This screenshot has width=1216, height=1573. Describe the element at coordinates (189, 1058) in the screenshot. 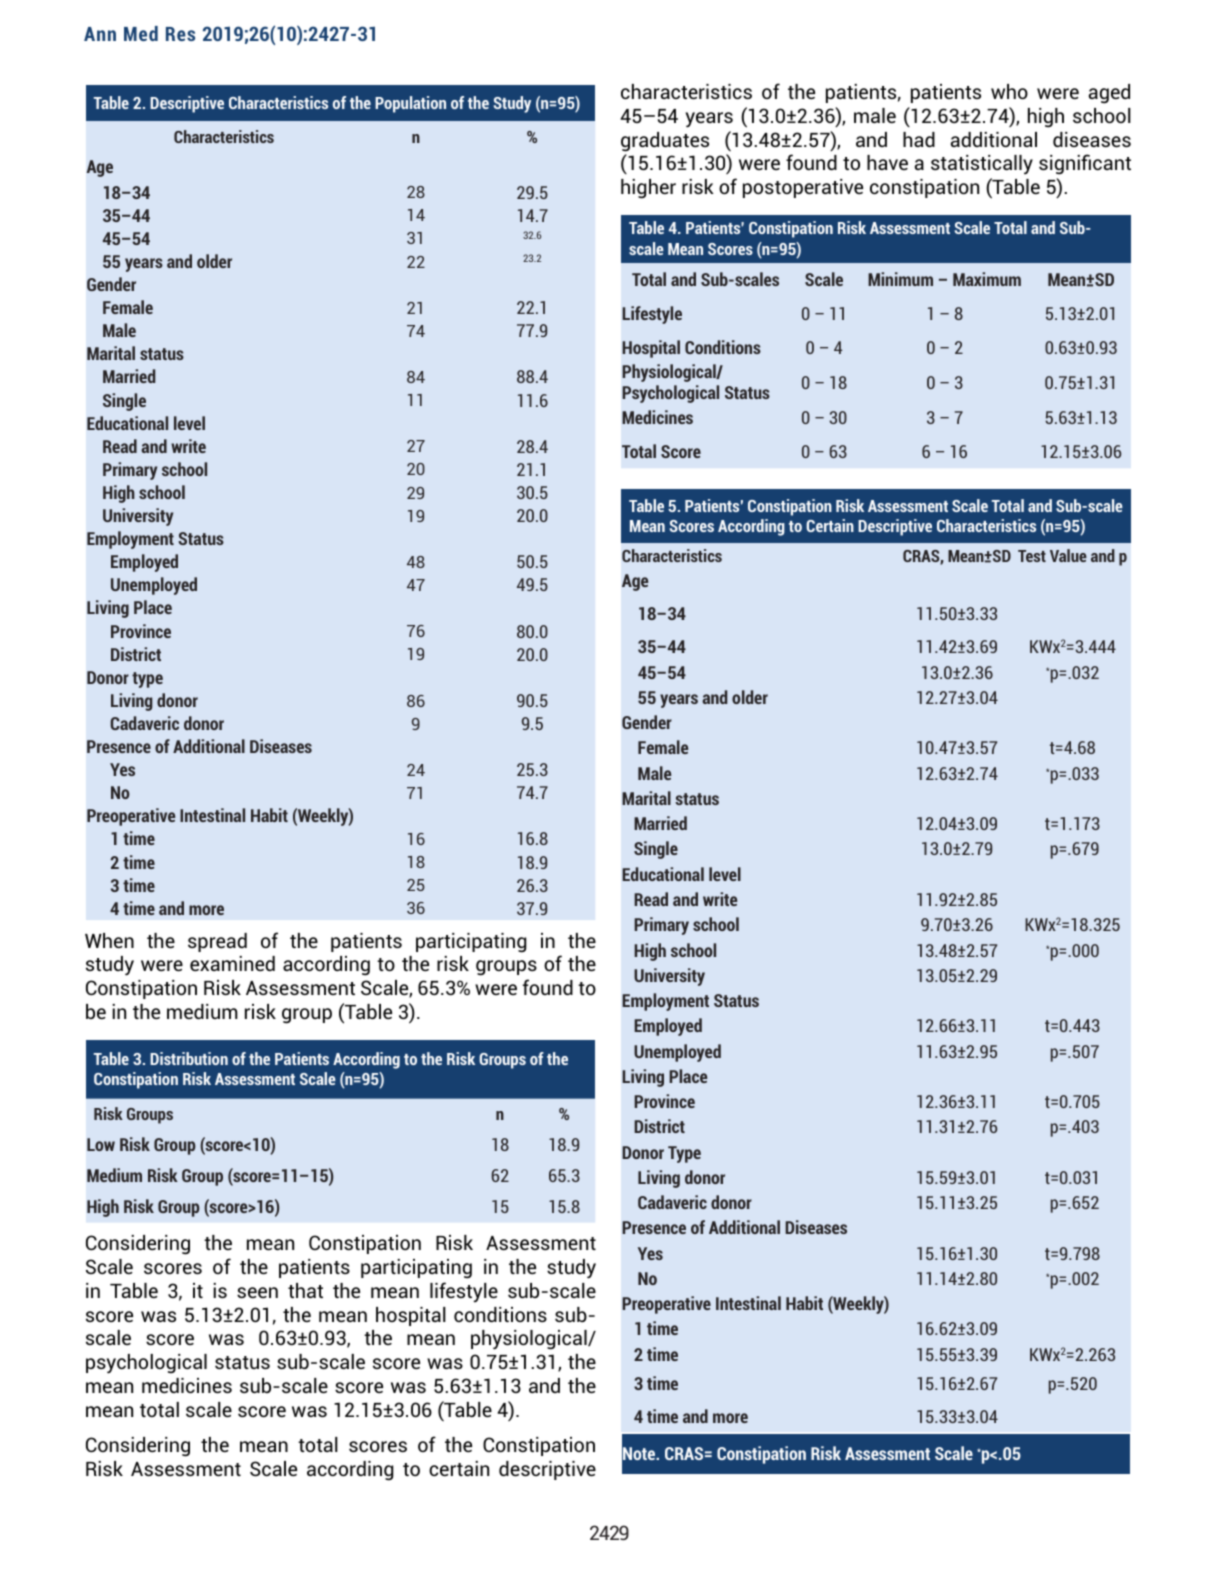

I see `Distribution` at that location.
